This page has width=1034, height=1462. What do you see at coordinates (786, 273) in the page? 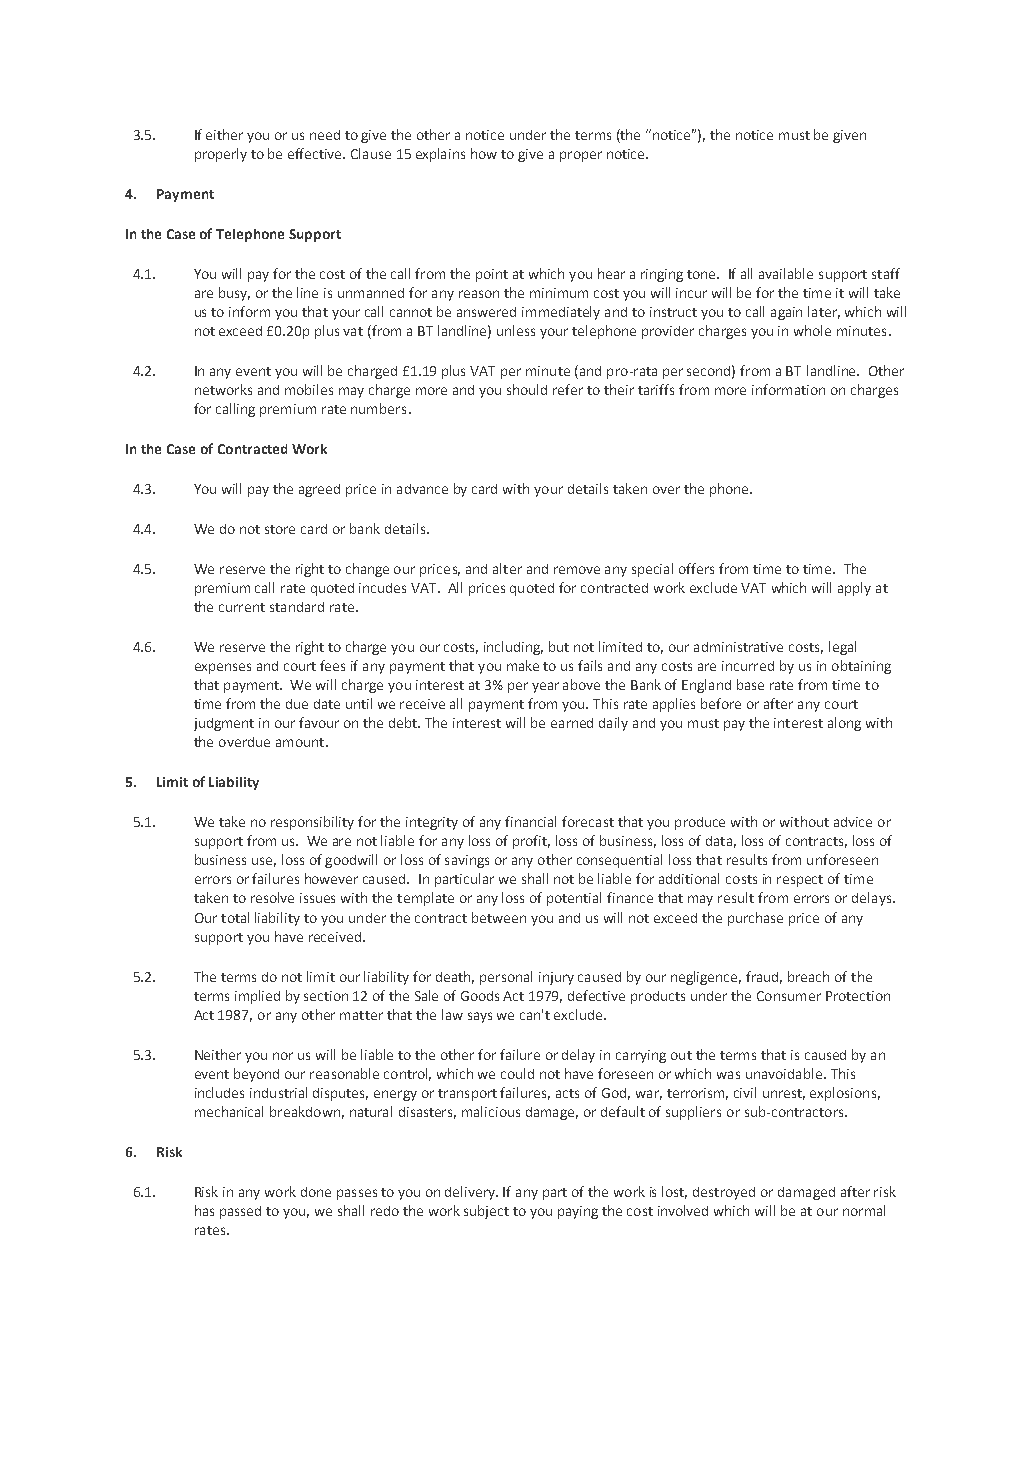
I see `available` at bounding box center [786, 273].
